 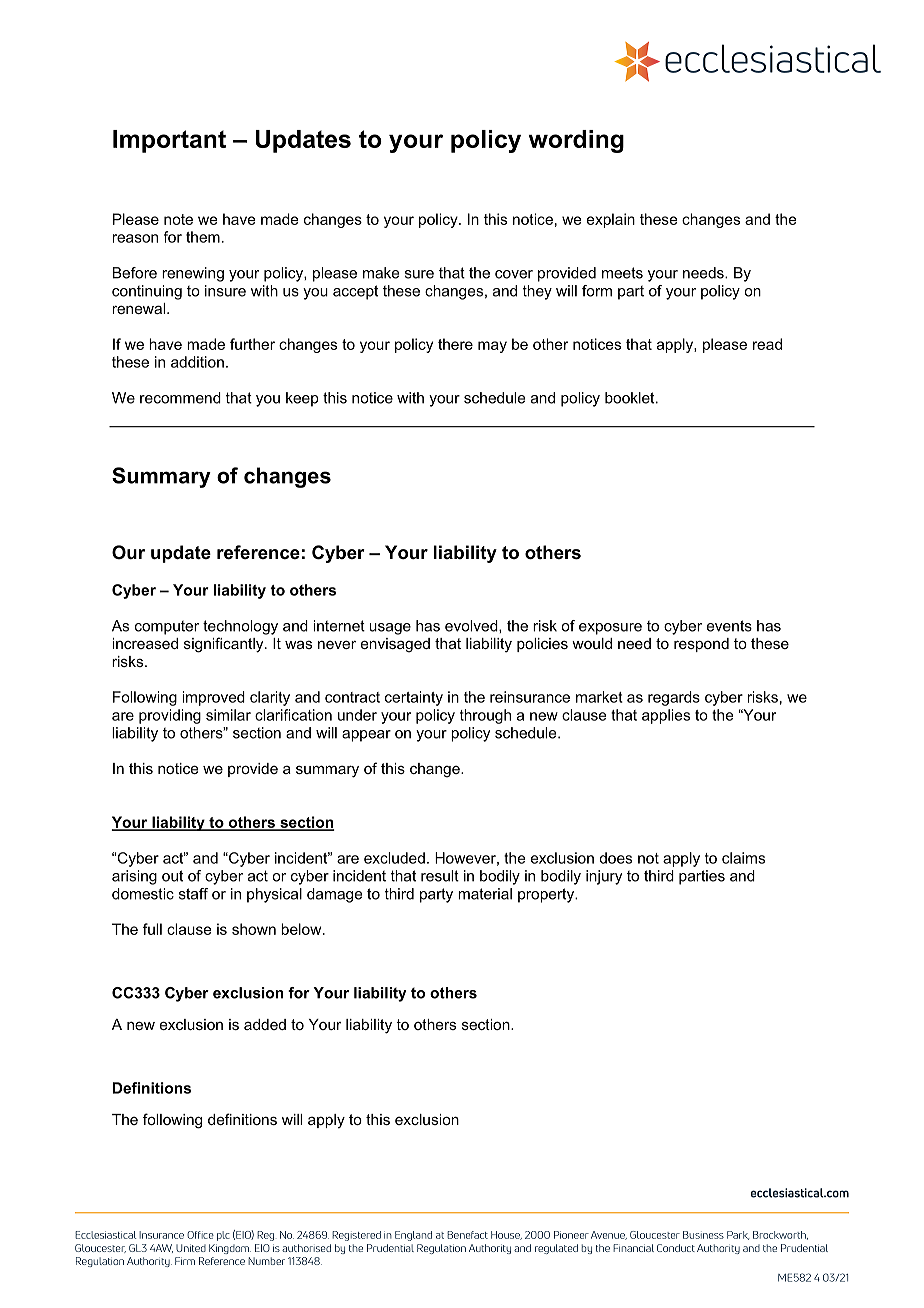 What do you see at coordinates (514, 274) in the image?
I see `cover` at bounding box center [514, 274].
